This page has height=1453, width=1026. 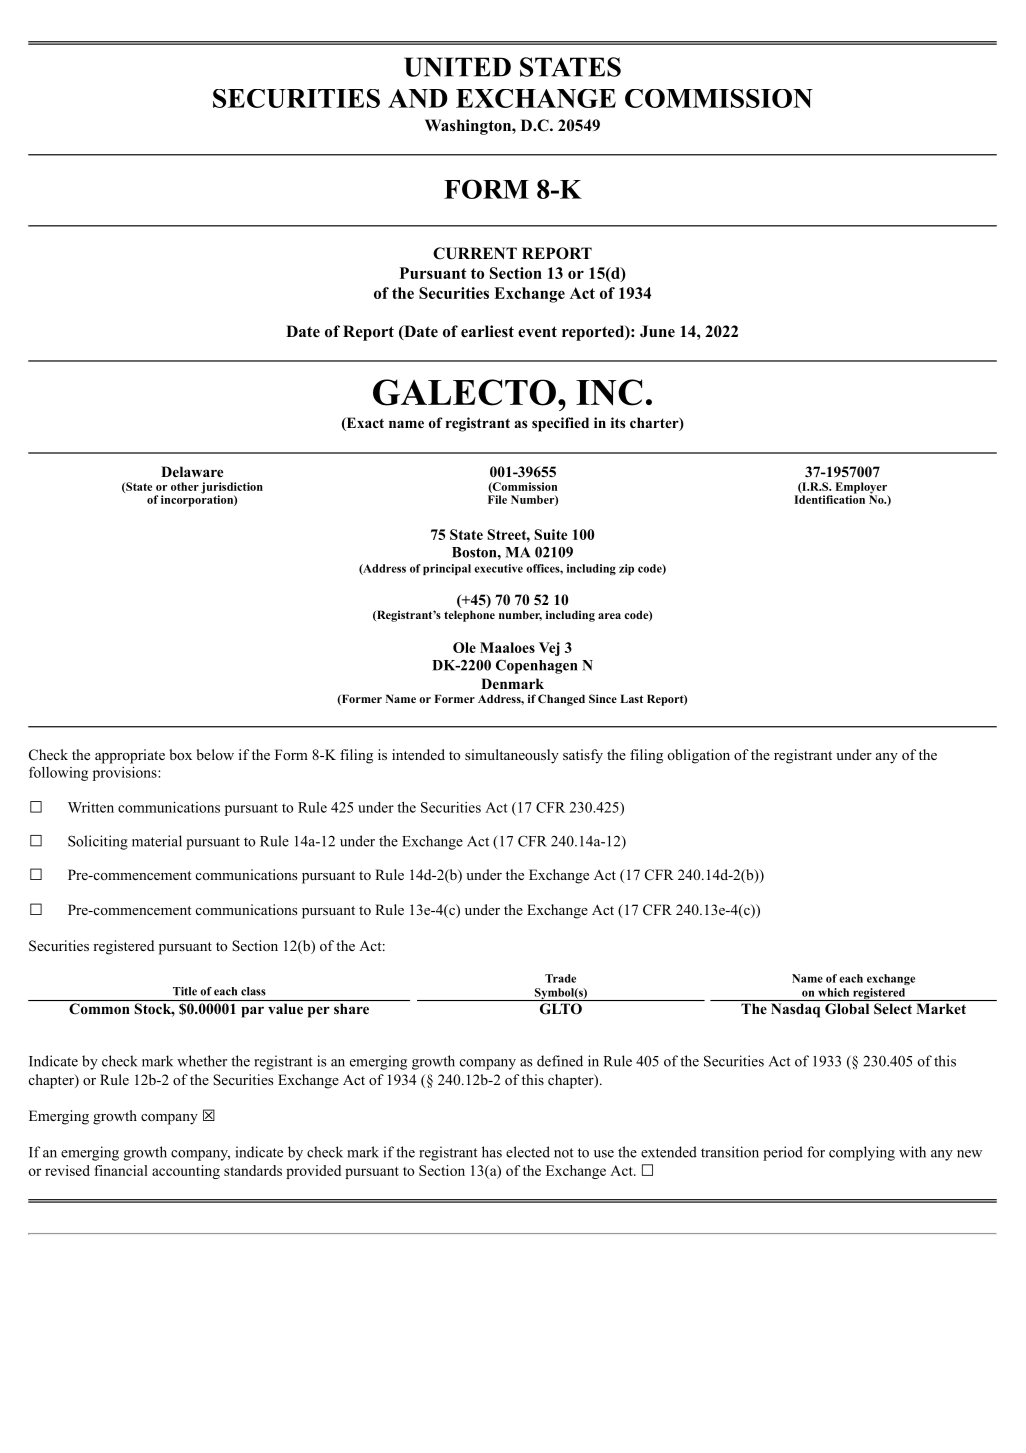 I want to click on material, so click(x=157, y=841).
